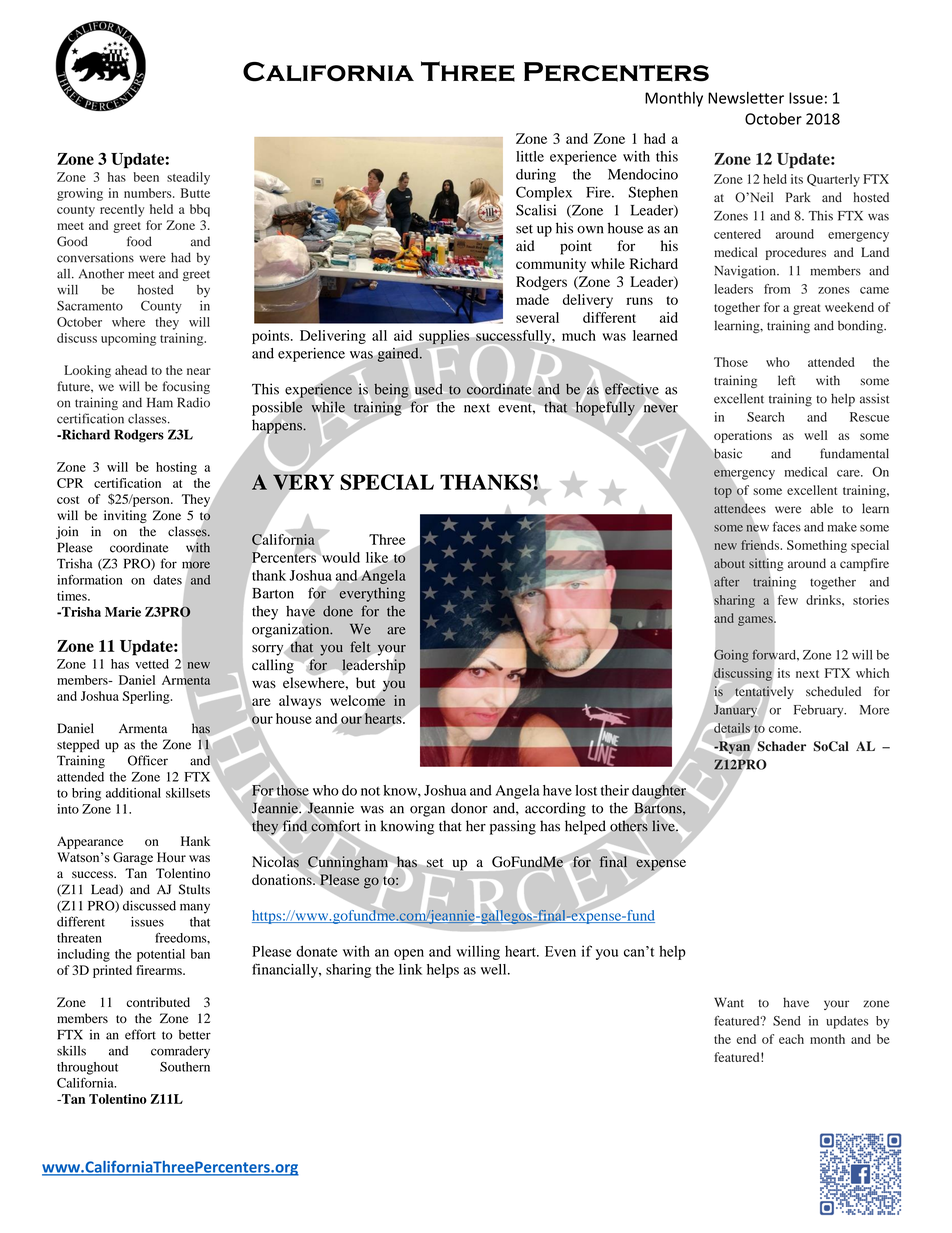  Describe the element at coordinates (469, 808) in the page. I see `donor` at that location.
